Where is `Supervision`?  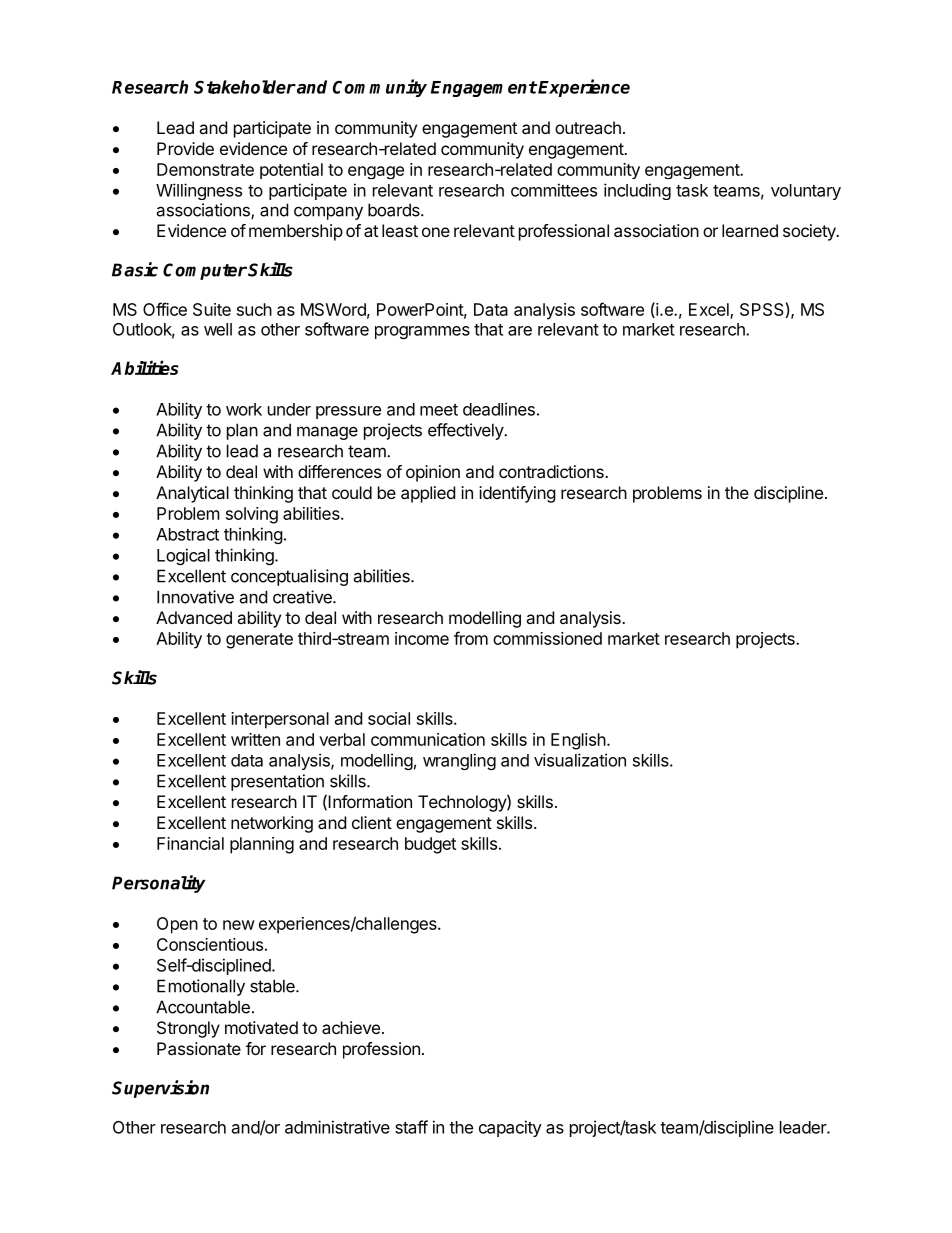
Supervision is located at coordinates (160, 1089).
